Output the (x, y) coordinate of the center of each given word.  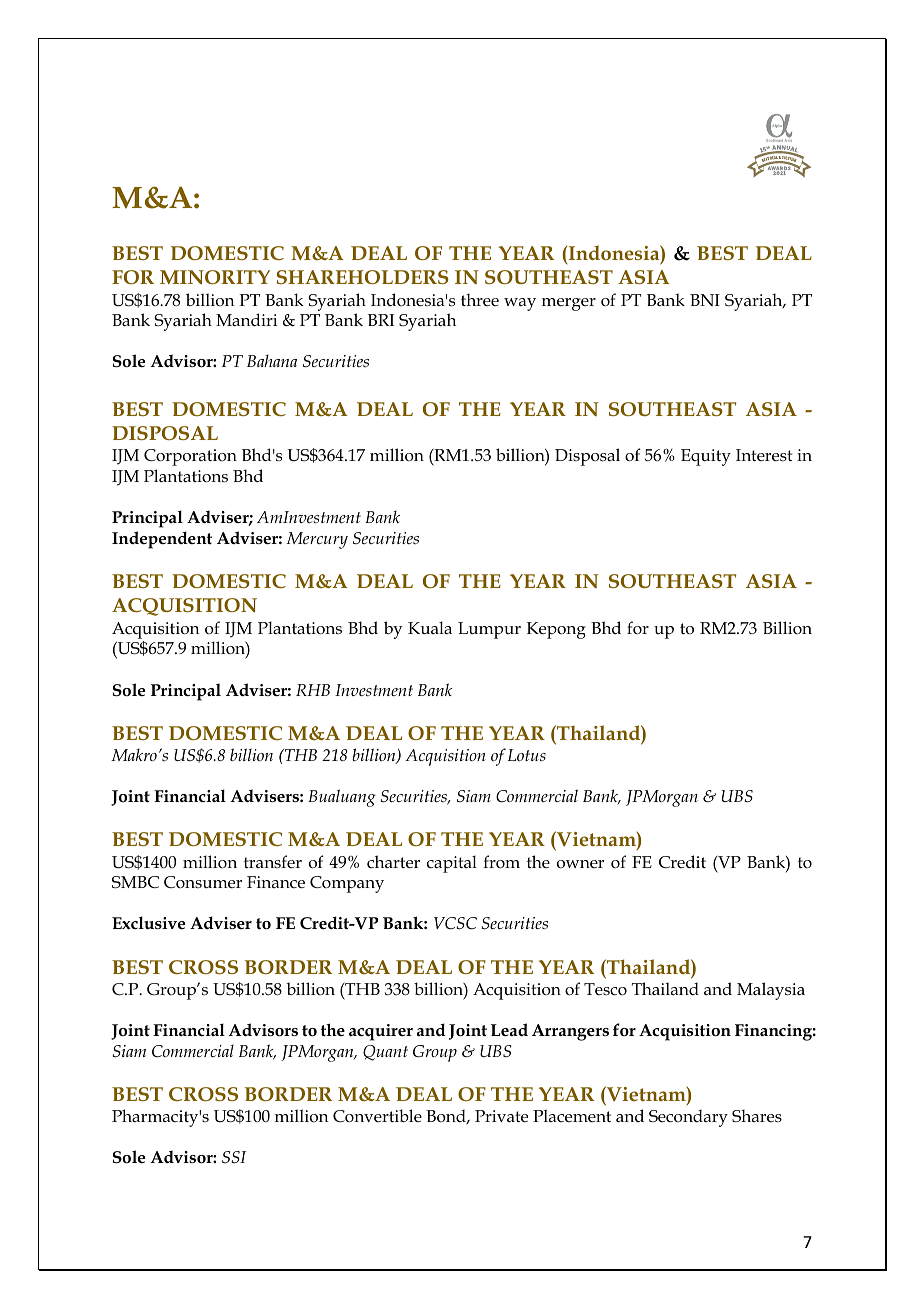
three (480, 299)
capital (452, 864)
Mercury (317, 540)
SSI (234, 1157)
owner (580, 864)
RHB (313, 690)
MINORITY (215, 277)
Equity (706, 457)
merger (569, 304)
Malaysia (771, 991)
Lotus (527, 755)
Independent (162, 540)
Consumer (203, 882)
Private (501, 1116)
